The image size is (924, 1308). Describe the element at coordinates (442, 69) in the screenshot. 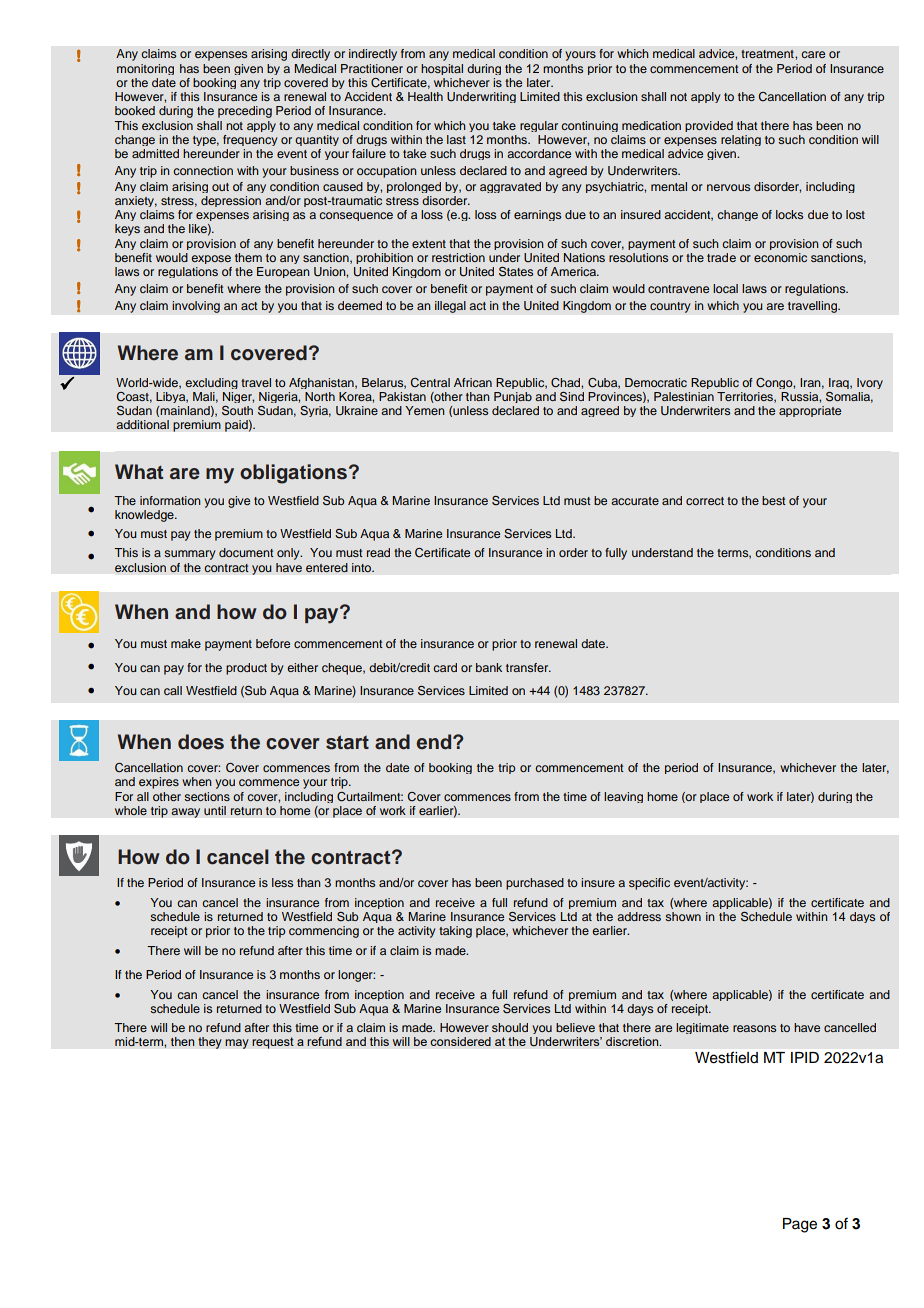

I see `hospital` at that location.
